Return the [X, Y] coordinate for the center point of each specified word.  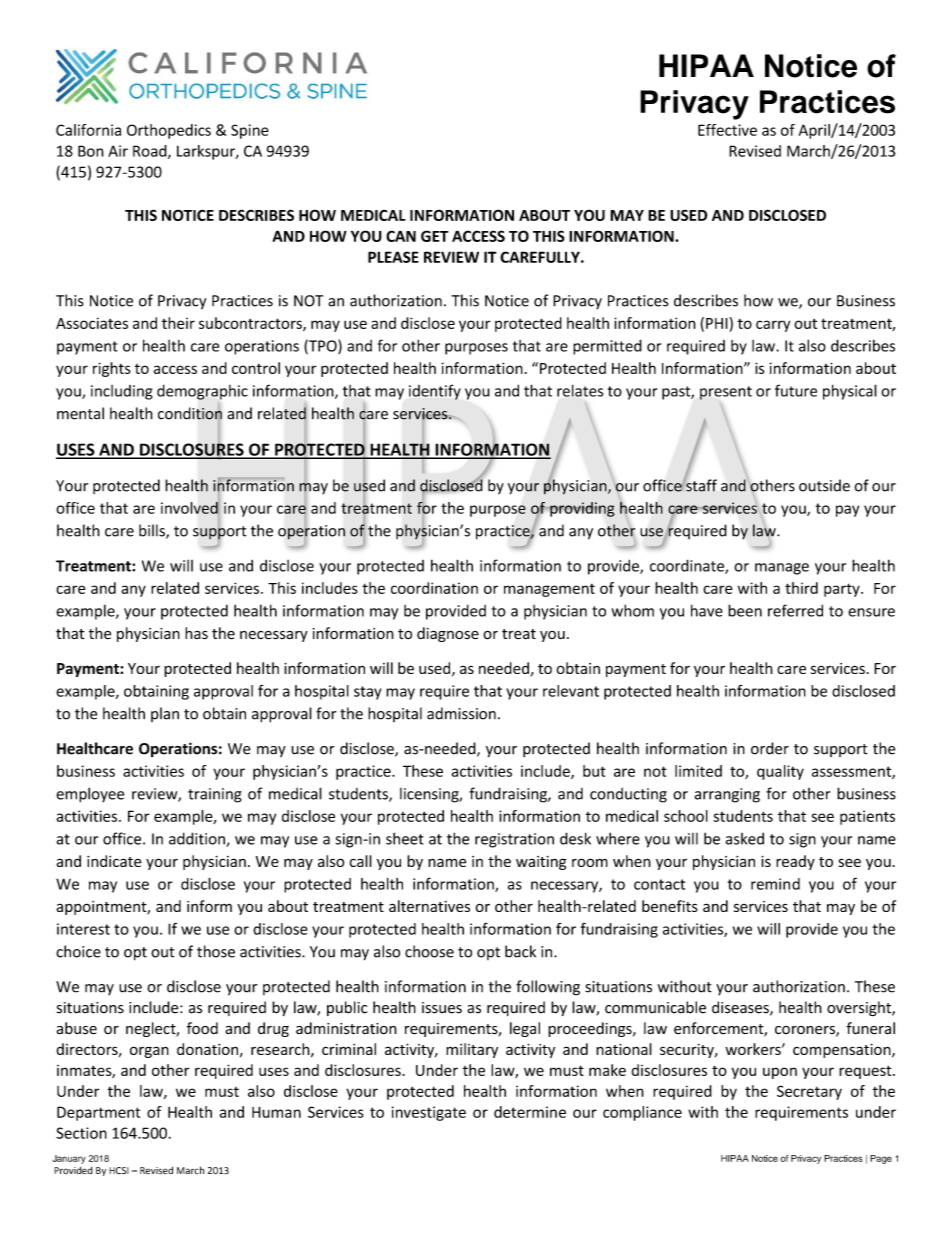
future [796, 390]
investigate [429, 1113]
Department [98, 1113]
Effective [727, 130]
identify [435, 392]
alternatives [429, 906]
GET [434, 236]
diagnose [448, 634]
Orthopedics [169, 131]
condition [190, 413]
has [196, 633]
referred [795, 610]
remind [775, 884]
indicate [114, 861]
